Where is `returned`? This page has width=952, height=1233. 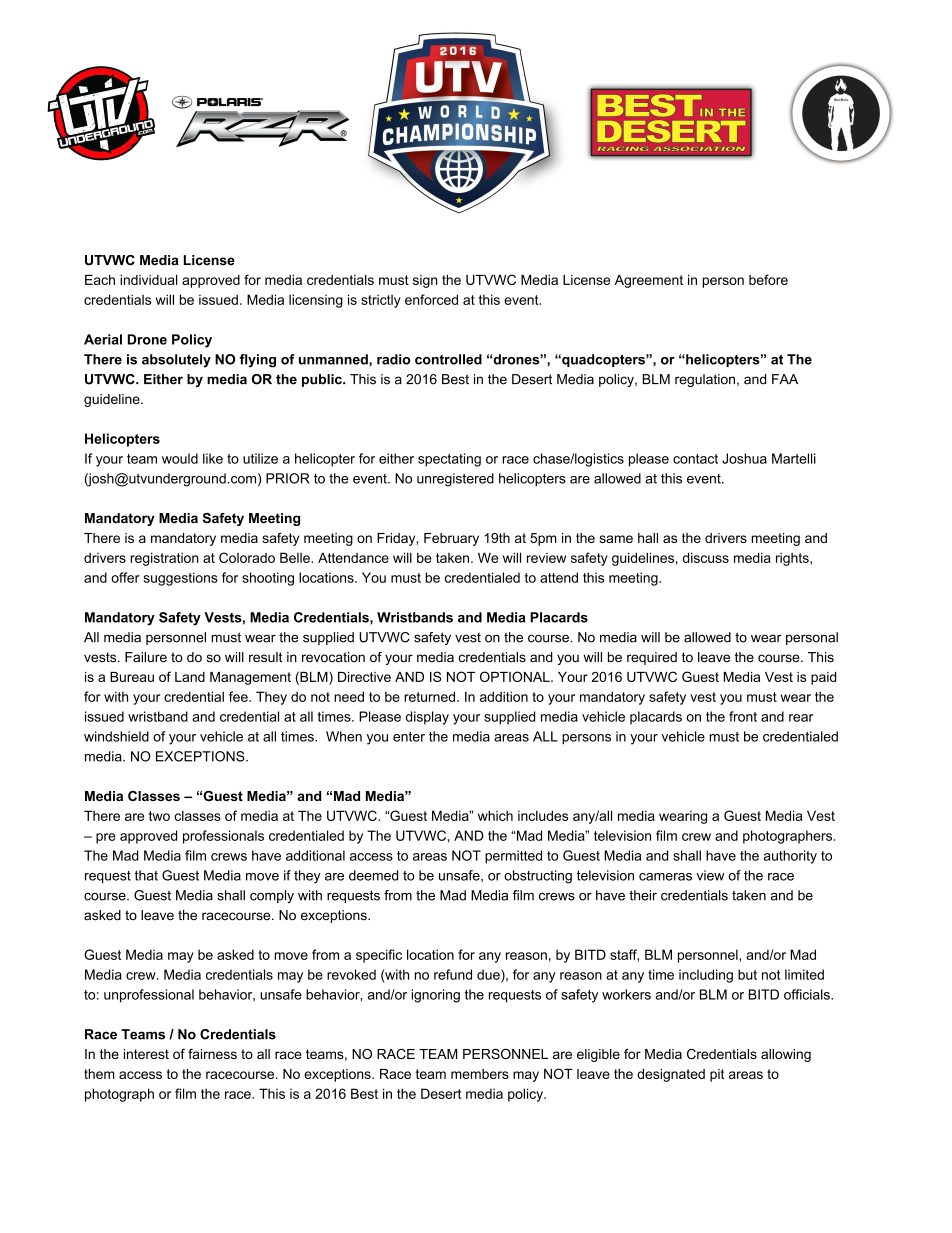 returned is located at coordinates (429, 696).
